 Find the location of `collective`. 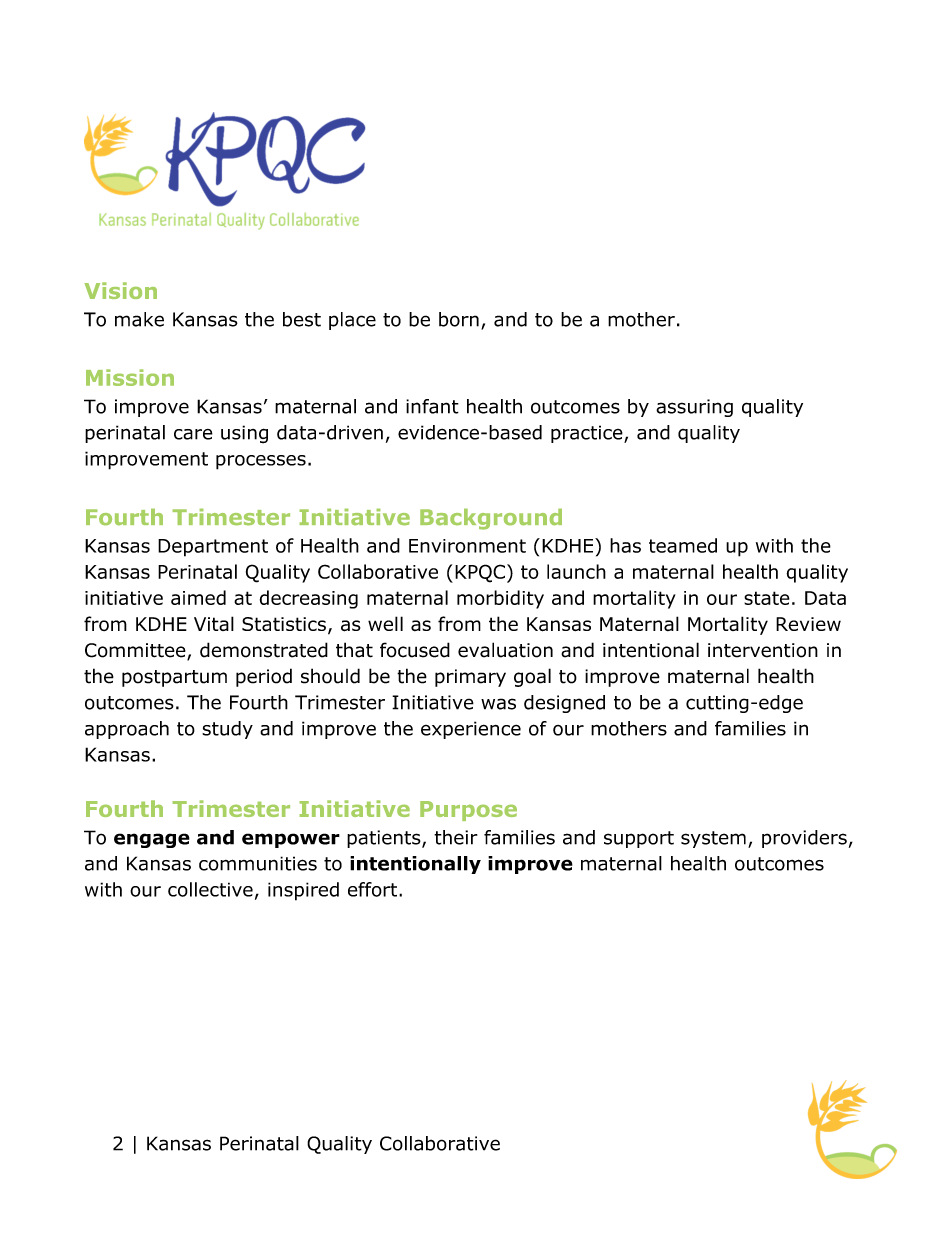

collective is located at coordinates (210, 889).
